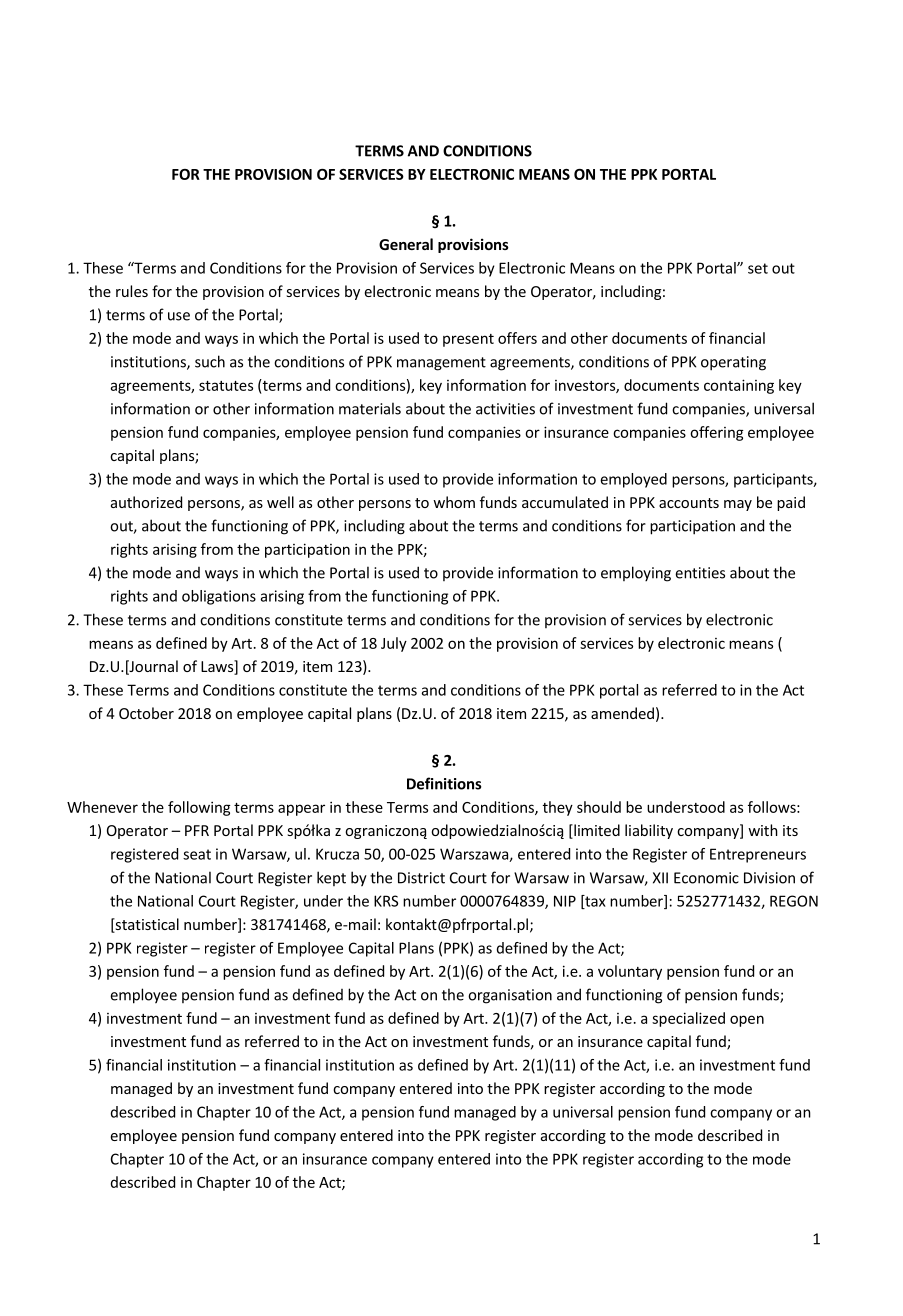 This screenshot has width=903, height=1316. Describe the element at coordinates (197, 854) in the screenshot. I see `seat` at that location.
